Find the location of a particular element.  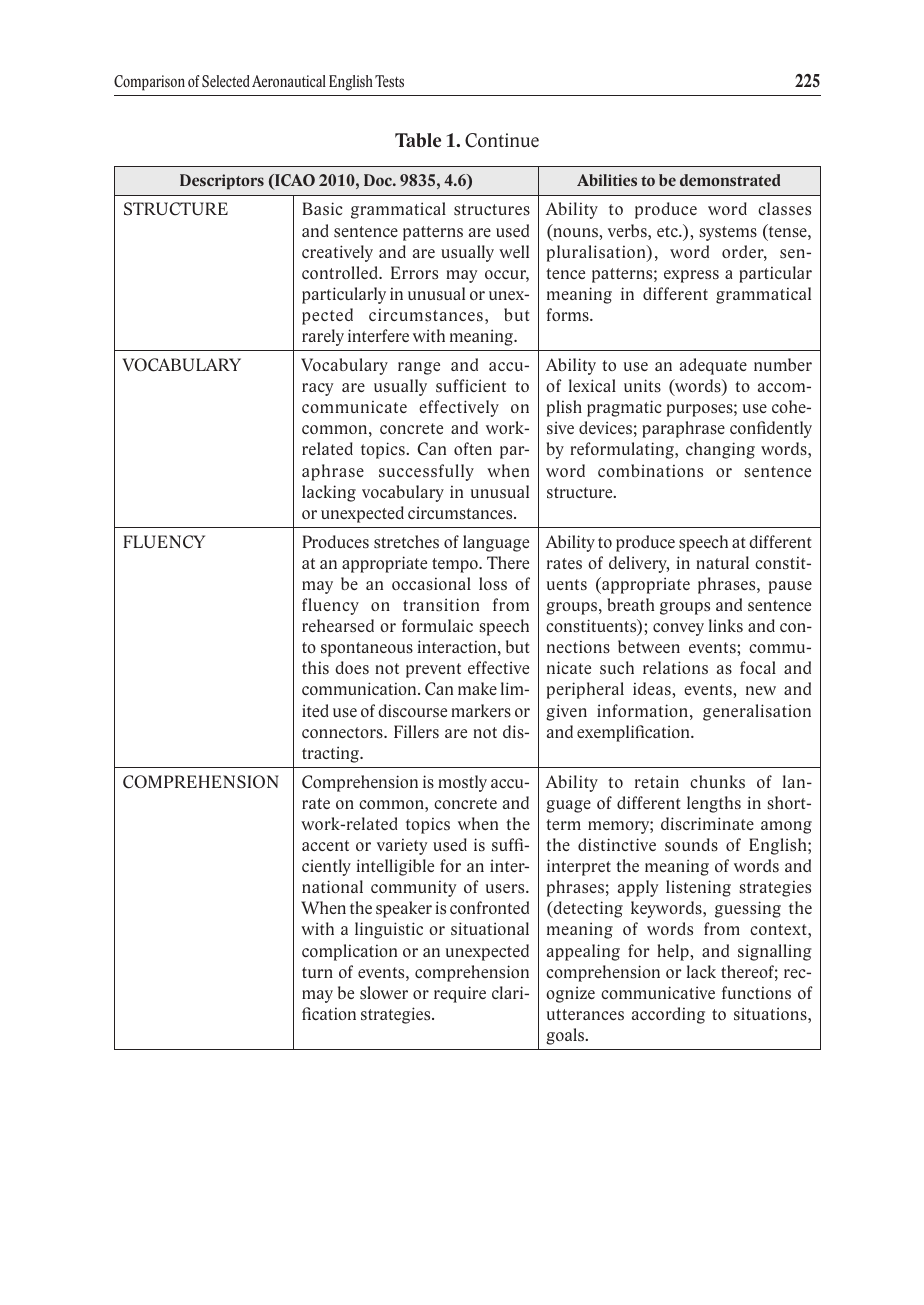

tempo is located at coordinates (456, 565).
